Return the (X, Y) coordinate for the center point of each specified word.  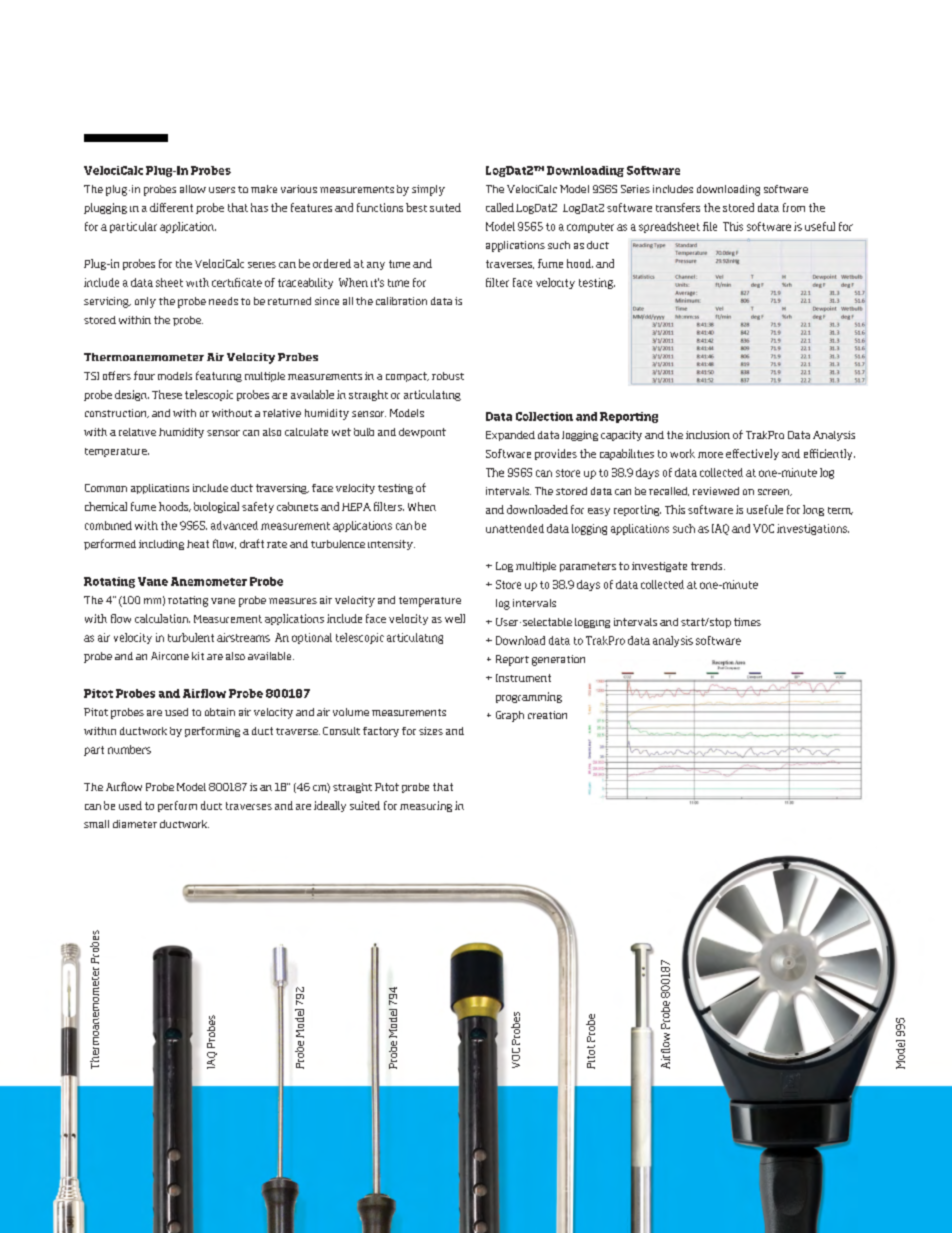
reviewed (716, 491)
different (171, 207)
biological (216, 507)
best (416, 207)
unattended (515, 528)
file (710, 226)
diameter (135, 824)
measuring (426, 806)
